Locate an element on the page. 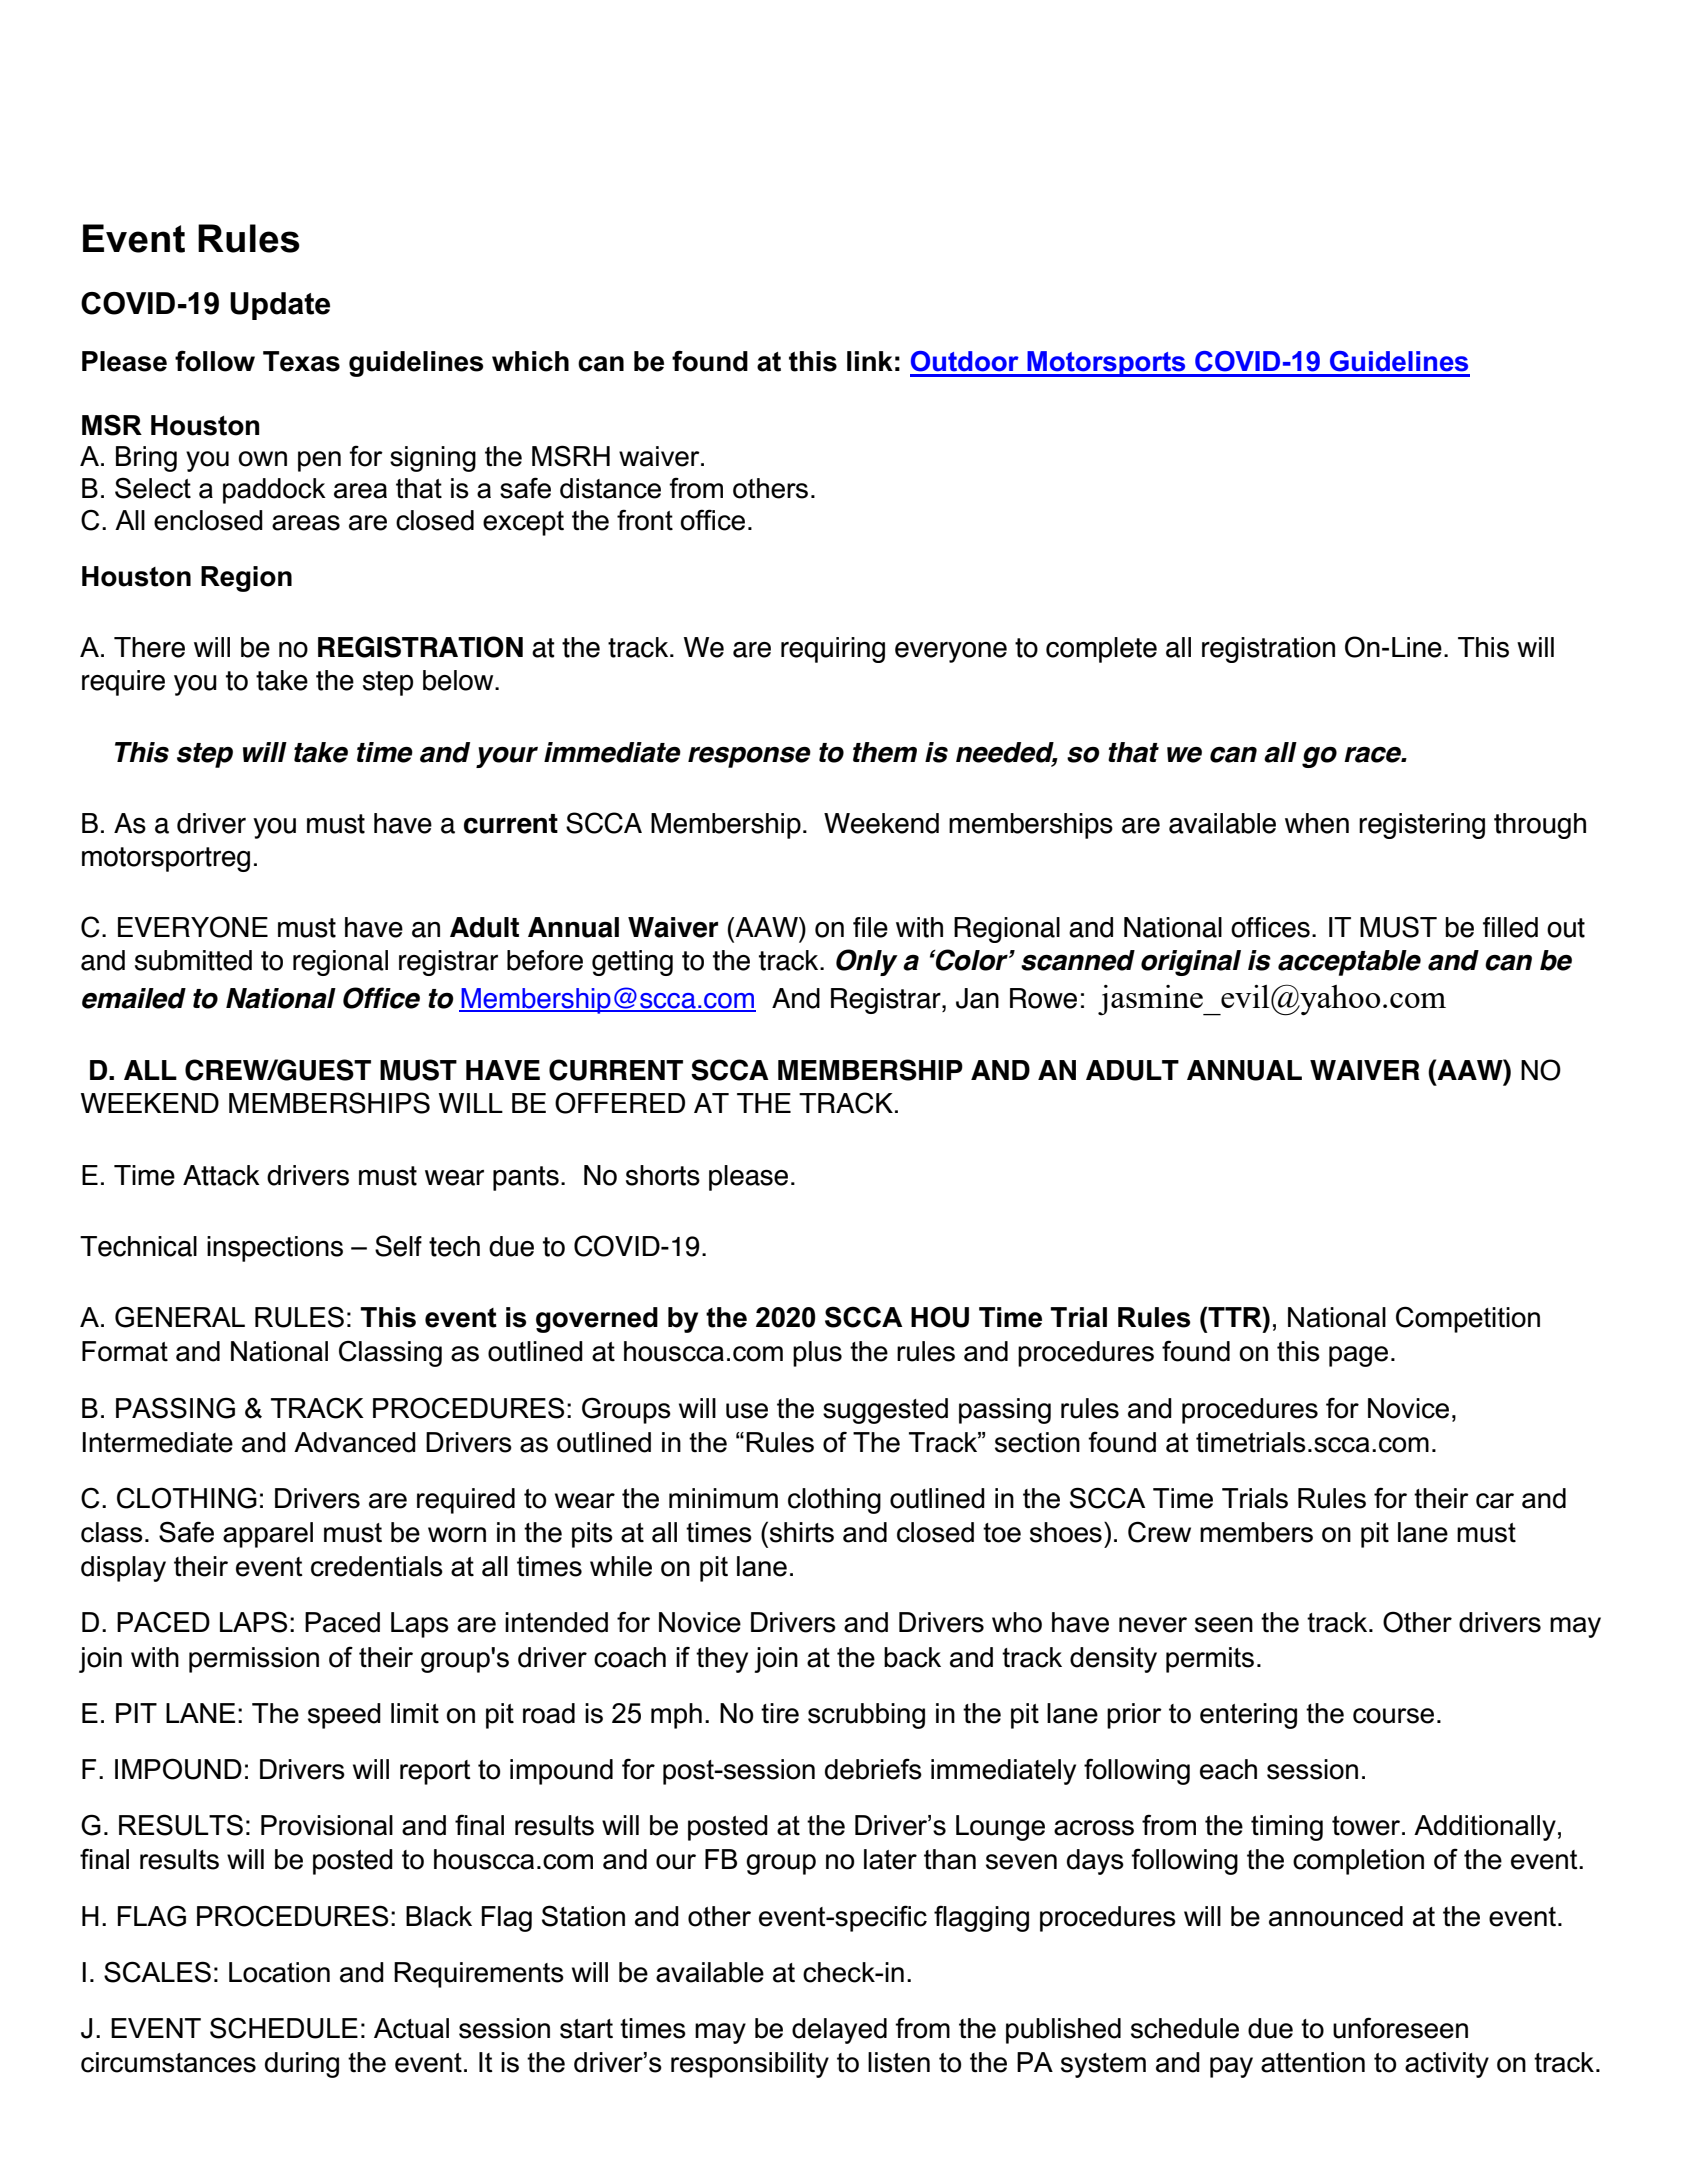  Competition is located at coordinates (1468, 1319).
